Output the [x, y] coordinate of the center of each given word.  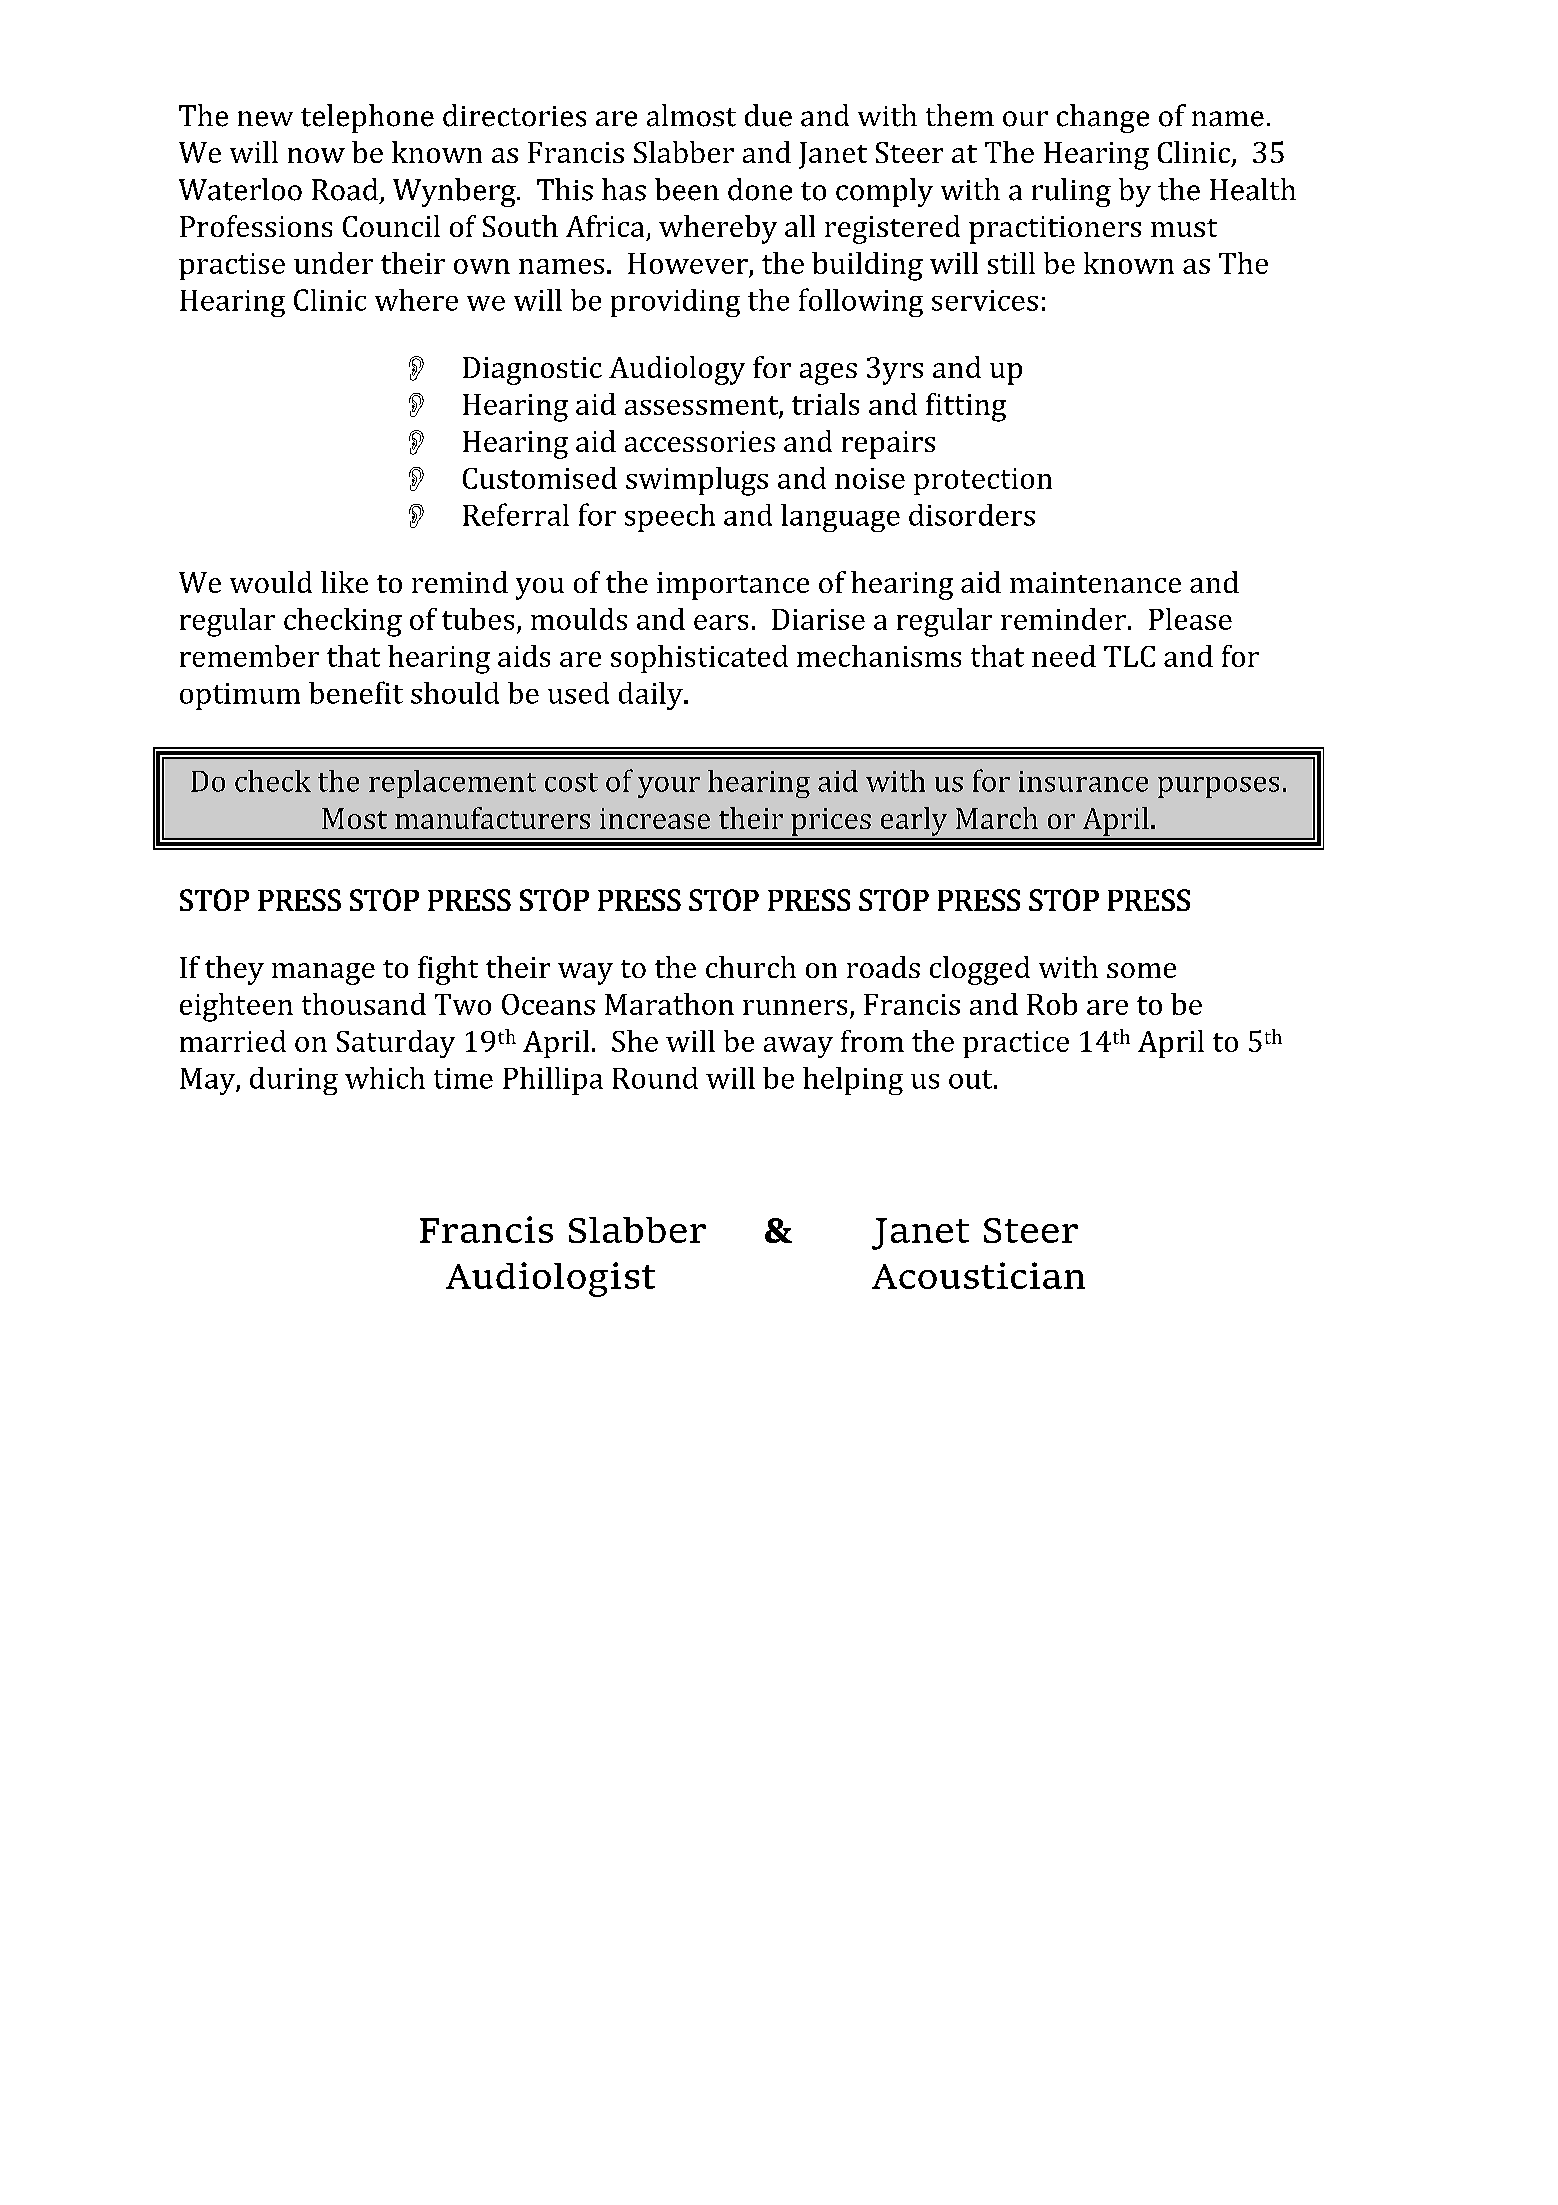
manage [323, 974]
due [768, 115]
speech [670, 518]
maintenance [1095, 582]
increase [655, 818]
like [344, 582]
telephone [367, 118]
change [1103, 118]
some [1141, 970]
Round [655, 1078]
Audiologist [550, 1279]
